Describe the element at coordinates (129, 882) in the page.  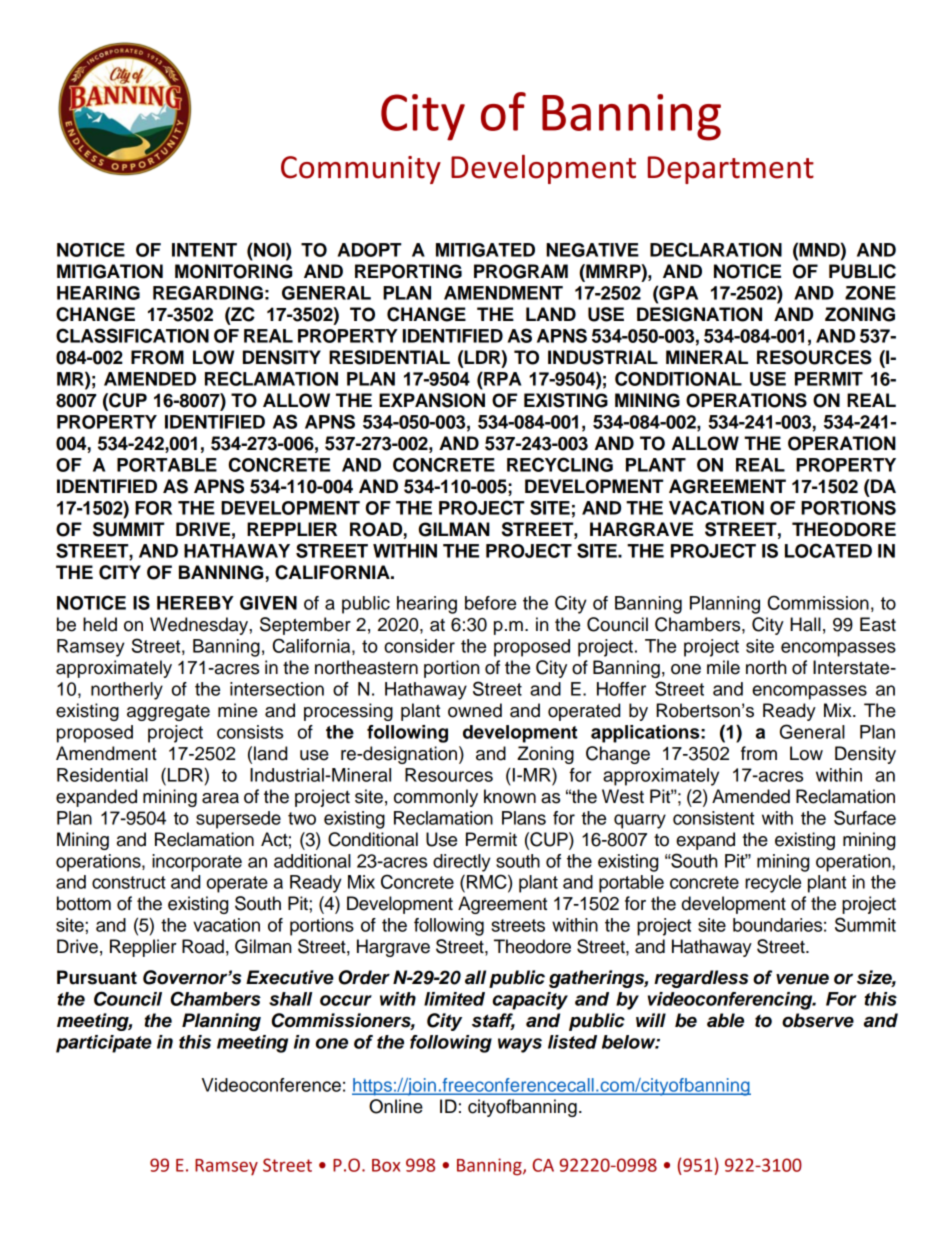
I see `construct` at that location.
